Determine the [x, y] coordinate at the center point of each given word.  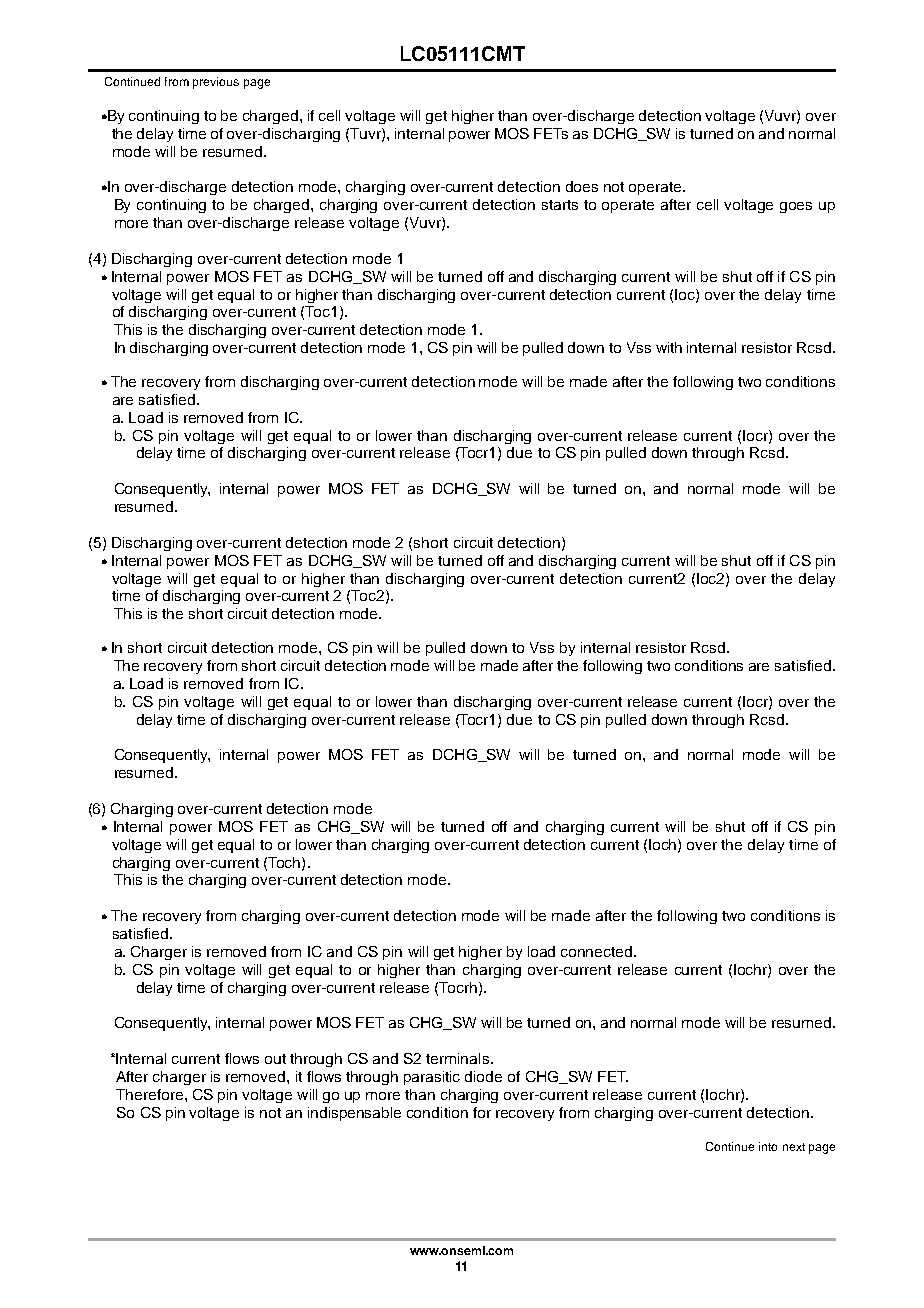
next [794, 1147]
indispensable [354, 1114]
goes [796, 207]
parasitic [432, 1078]
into [768, 1146]
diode [483, 1076]
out [275, 1059]
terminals [459, 1058]
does [582, 186]
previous [216, 83]
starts [560, 205]
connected [596, 951]
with [669, 347]
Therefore [151, 1094]
